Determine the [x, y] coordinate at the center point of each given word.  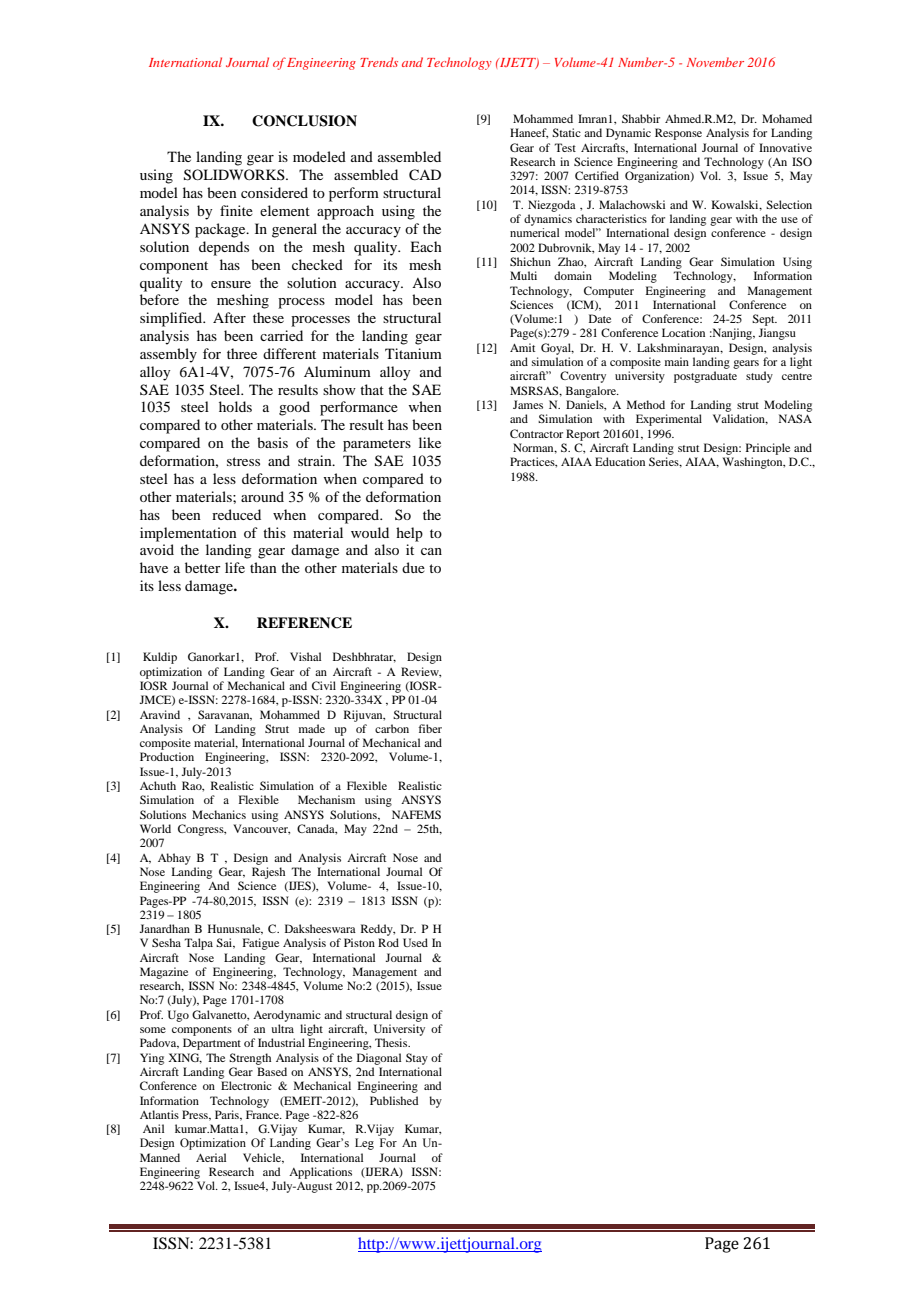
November [715, 62]
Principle [768, 449]
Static [566, 132]
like [430, 442]
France [264, 1114]
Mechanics [219, 814]
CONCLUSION [304, 121]
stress [243, 461]
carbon [392, 728]
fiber [430, 728]
